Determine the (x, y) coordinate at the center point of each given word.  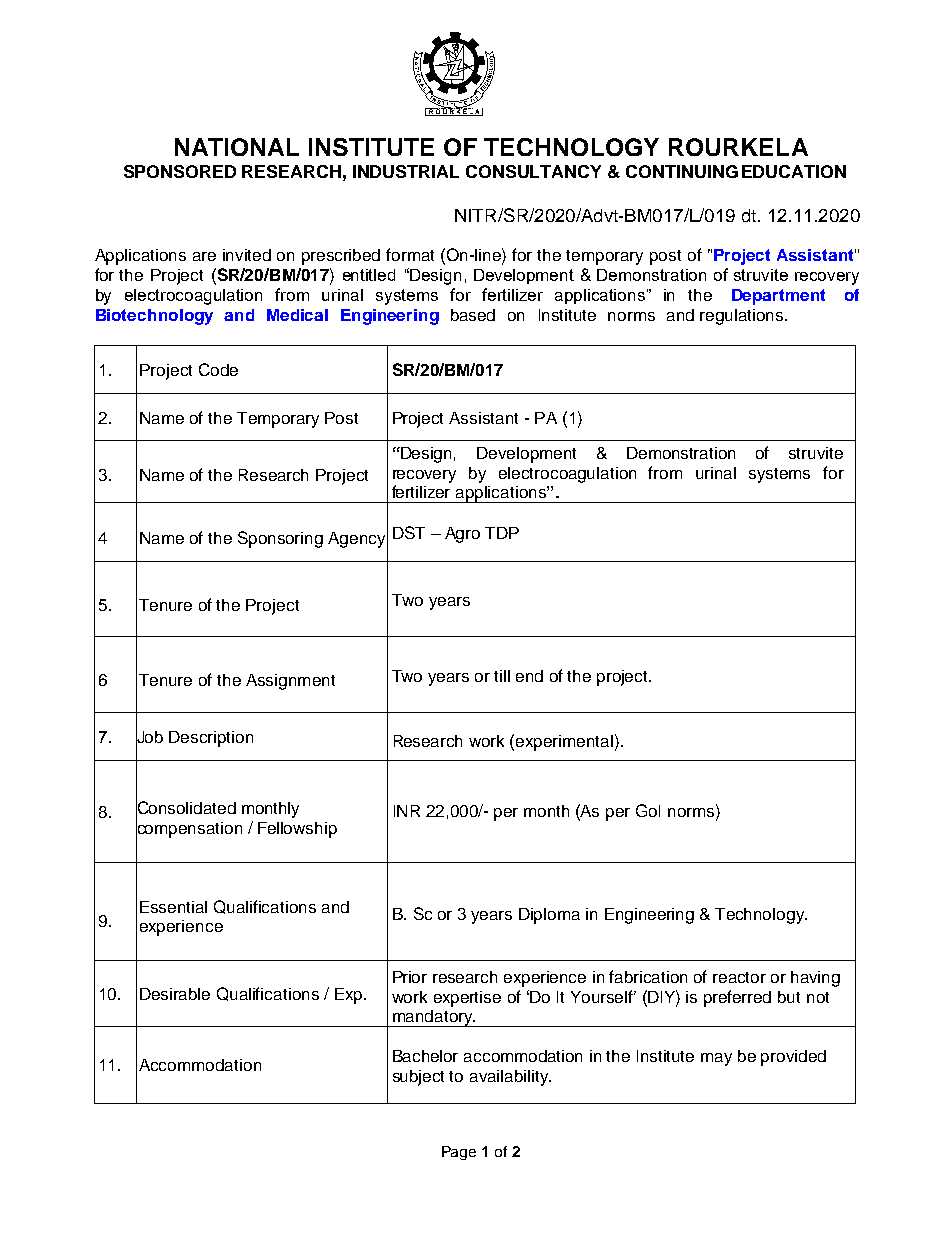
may (716, 1059)
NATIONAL (237, 147)
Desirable (175, 994)
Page (459, 1153)
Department (778, 297)
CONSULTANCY (533, 171)
